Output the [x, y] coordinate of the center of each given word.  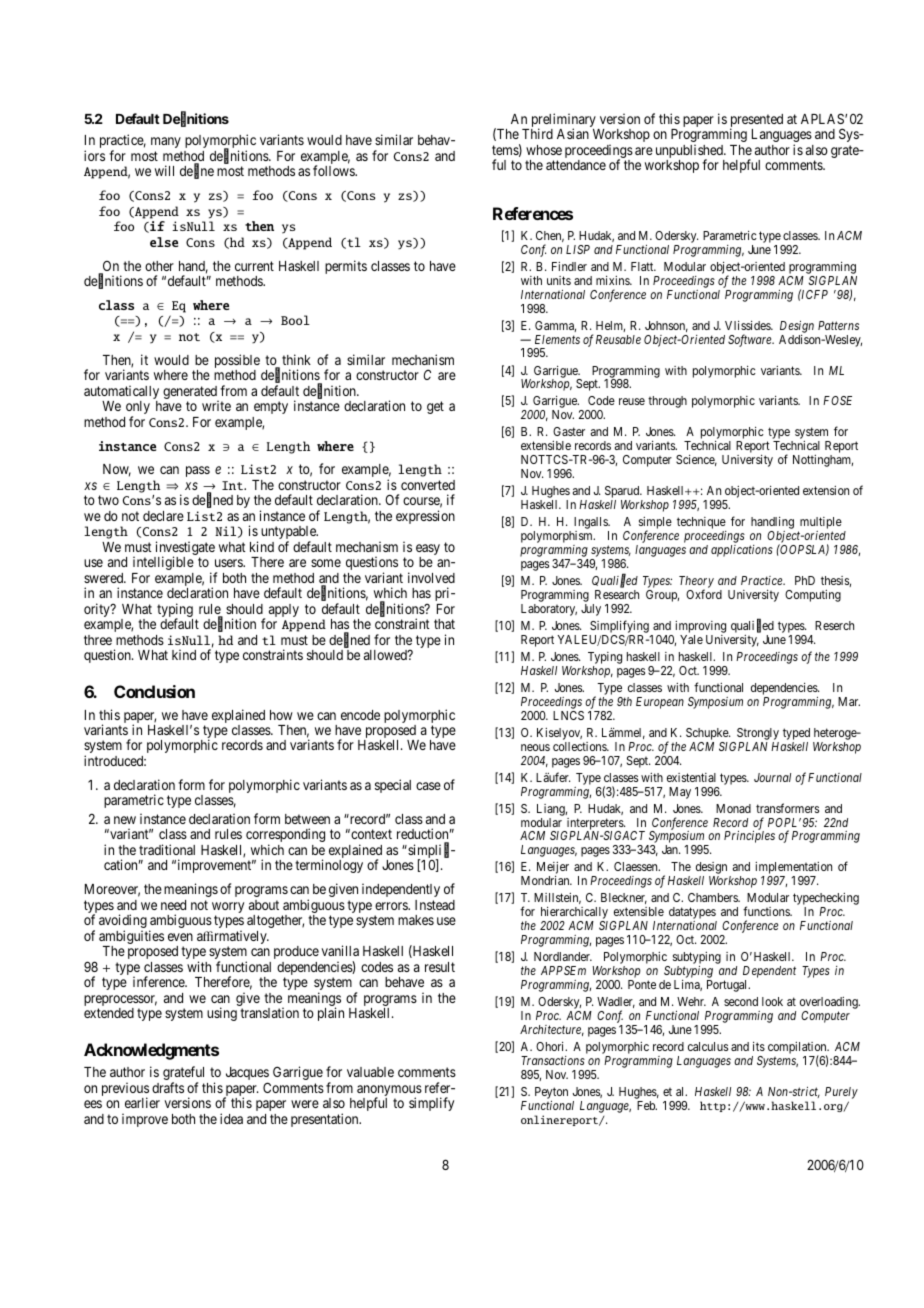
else [164, 242]
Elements [557, 339]
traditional [167, 849]
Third [537, 133]
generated [191, 394]
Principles [749, 837]
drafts [168, 1087]
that [444, 624]
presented [756, 122]
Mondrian [546, 880]
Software [751, 340]
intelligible [163, 563]
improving [700, 628]
